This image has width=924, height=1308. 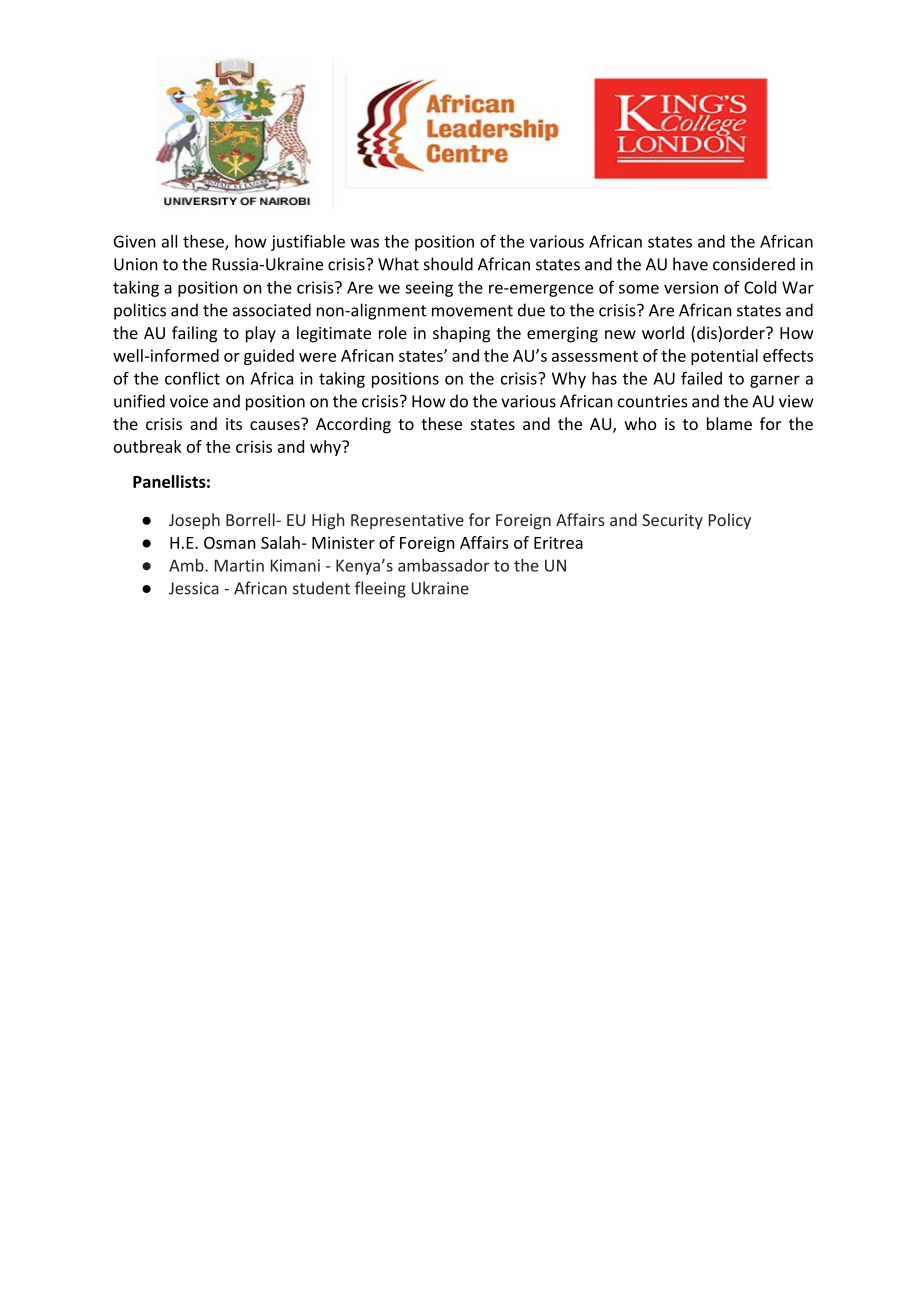 I want to click on should, so click(x=448, y=264).
